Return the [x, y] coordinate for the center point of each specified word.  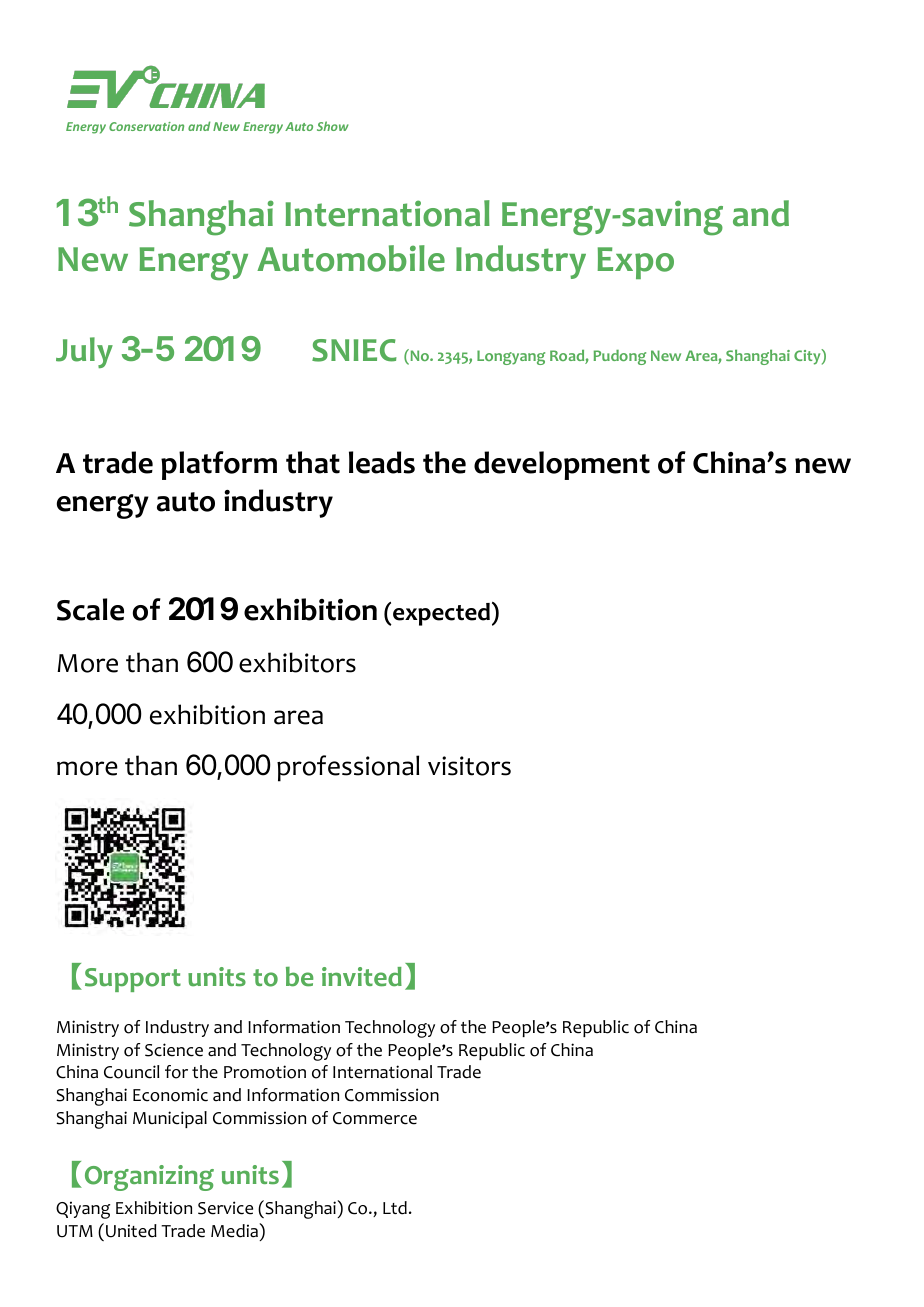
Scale [90, 609]
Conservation [146, 126]
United [131, 1231]
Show [333, 126]
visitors [469, 766]
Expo [635, 263]
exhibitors [297, 662]
